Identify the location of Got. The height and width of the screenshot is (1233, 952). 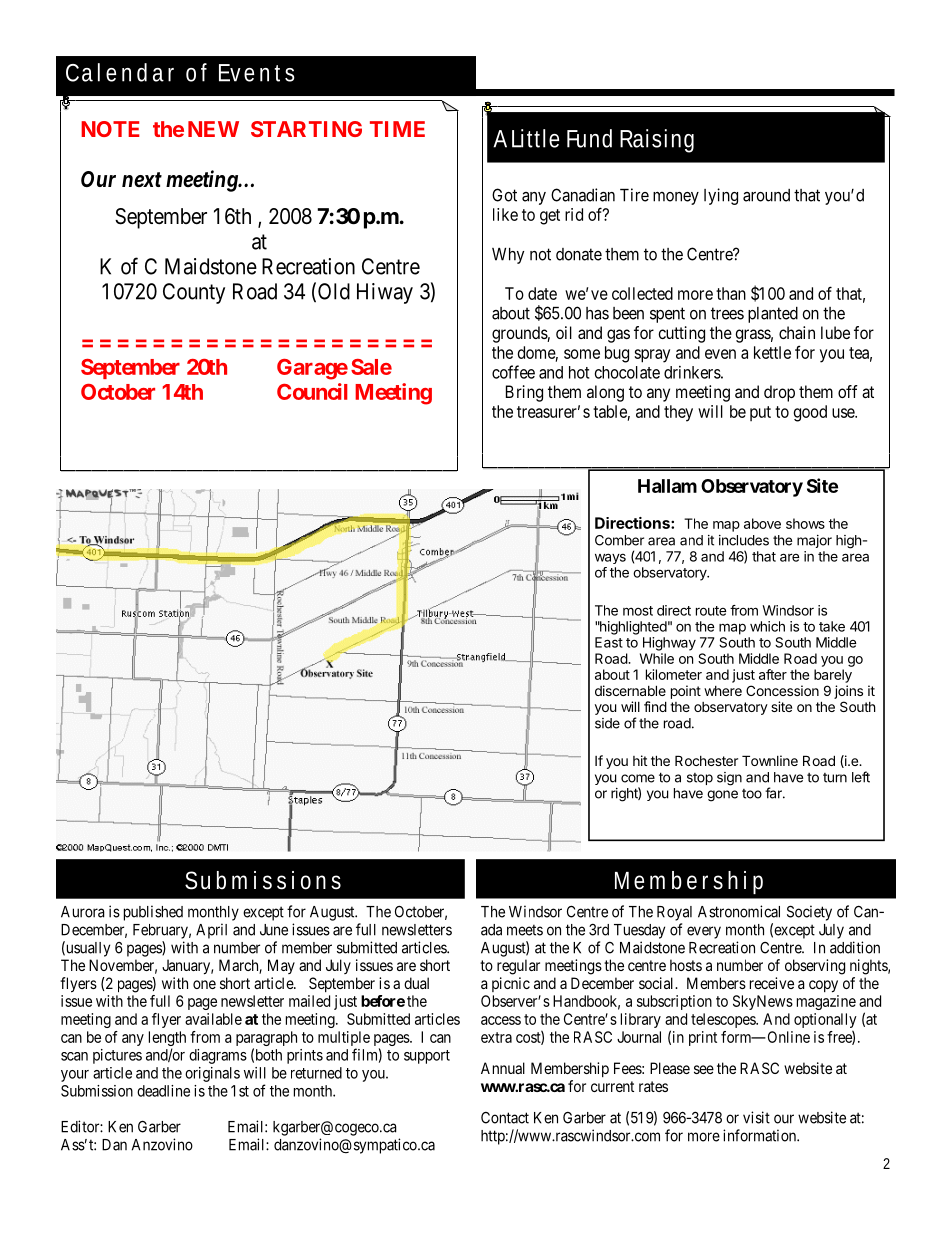
(504, 195).
